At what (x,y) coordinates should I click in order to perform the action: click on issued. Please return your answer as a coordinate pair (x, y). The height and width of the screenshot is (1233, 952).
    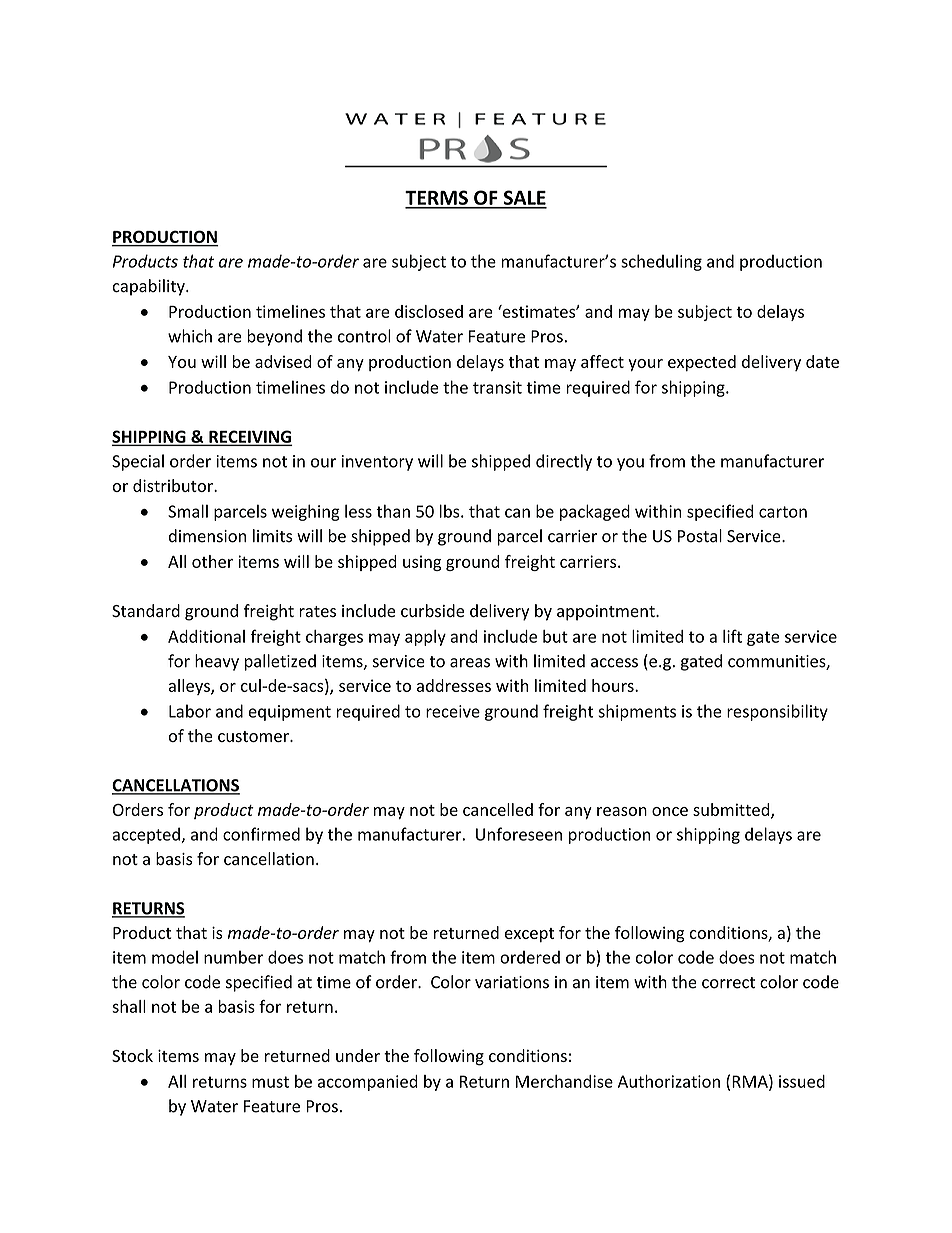
    Looking at the image, I should click on (802, 1081).
